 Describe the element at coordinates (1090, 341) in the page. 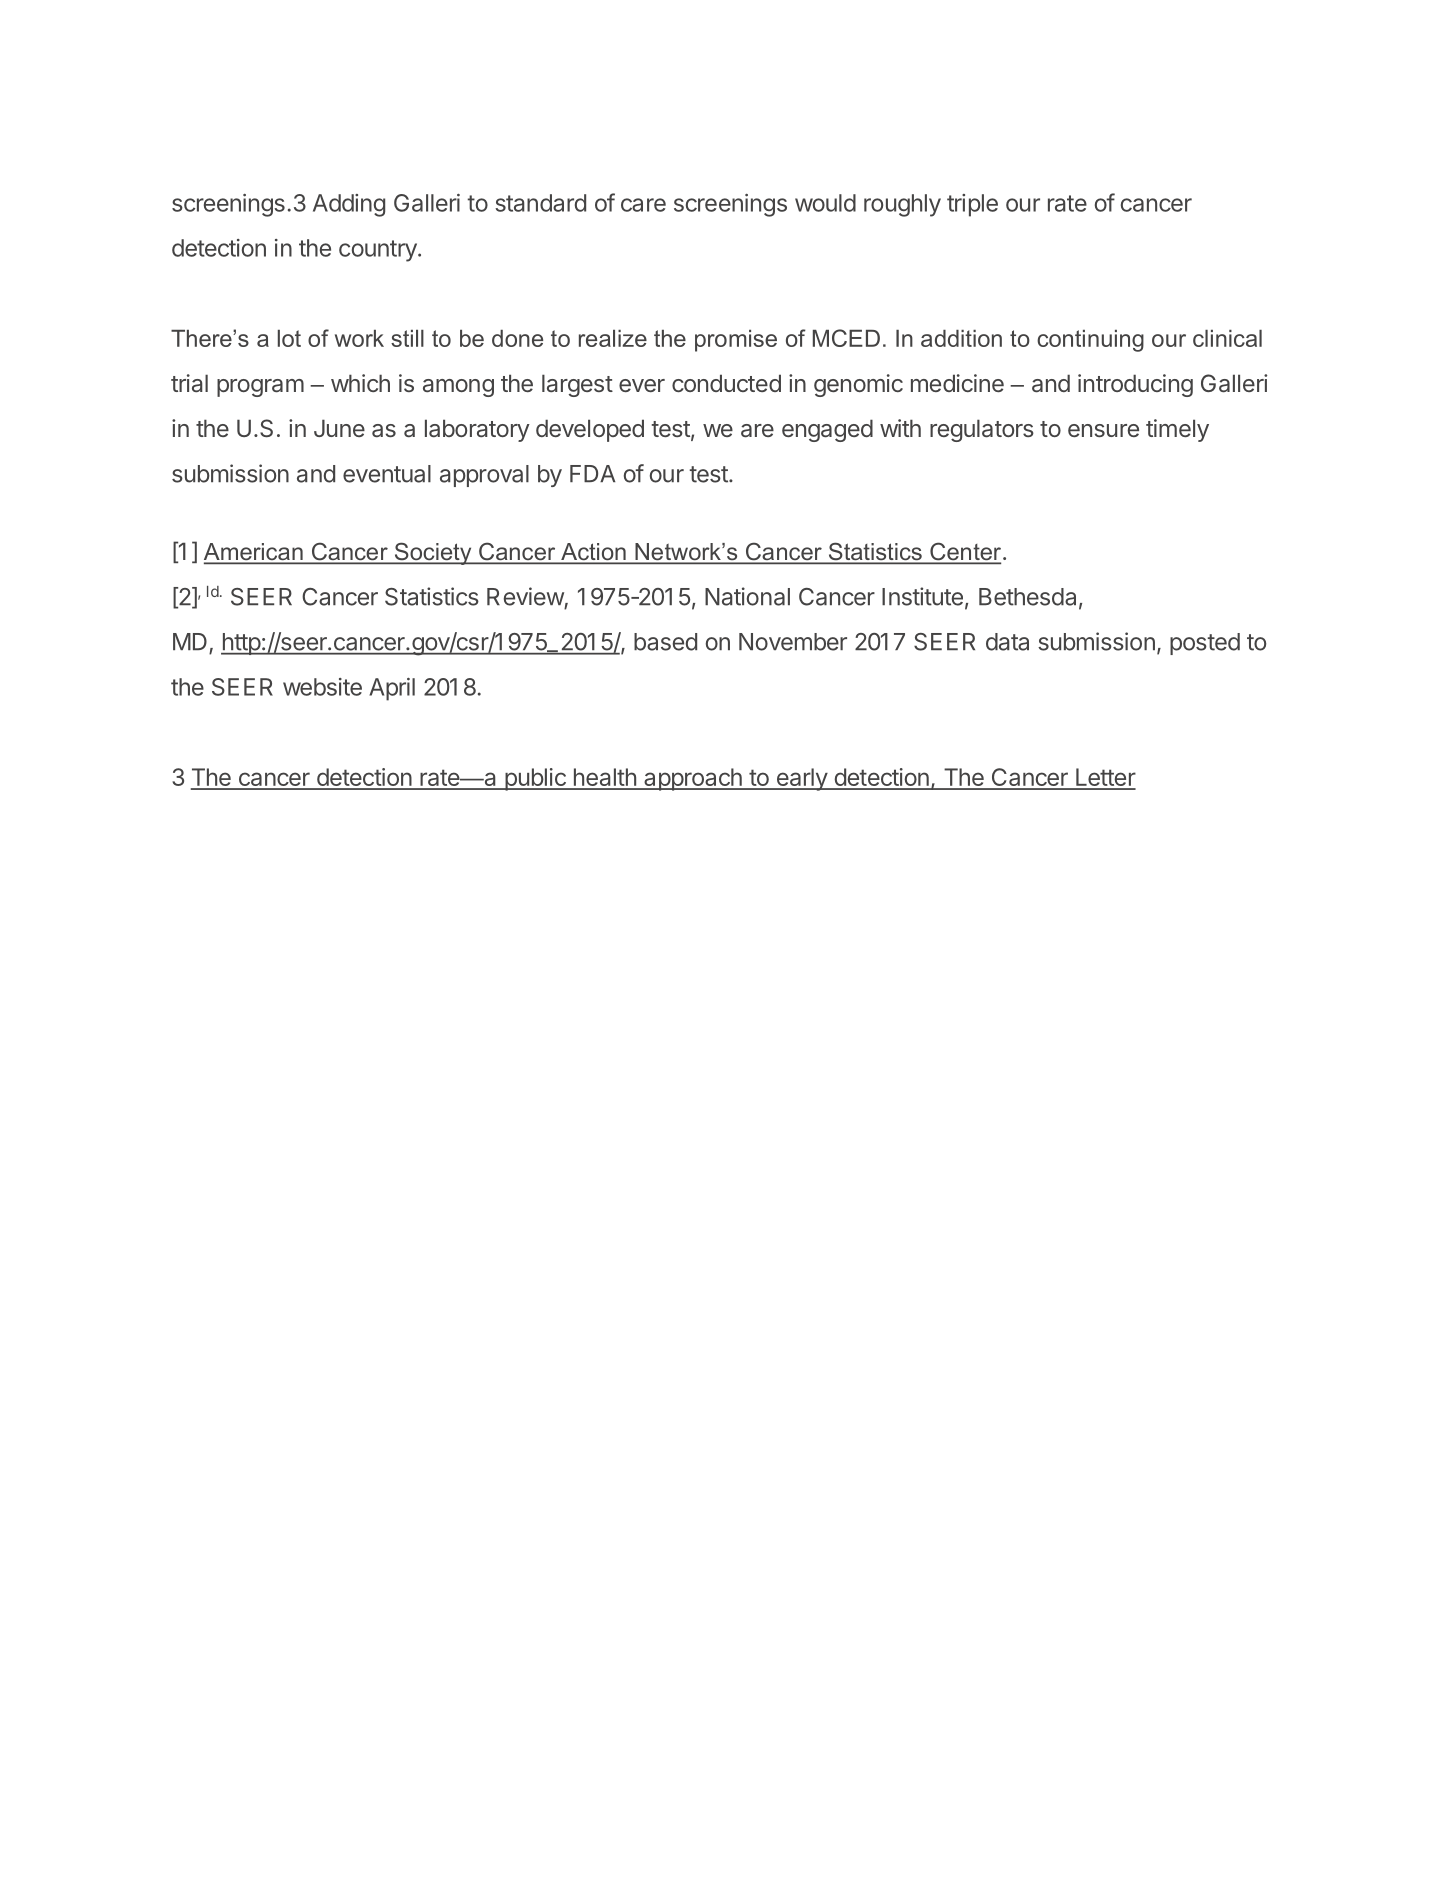

I see `continuing` at that location.
